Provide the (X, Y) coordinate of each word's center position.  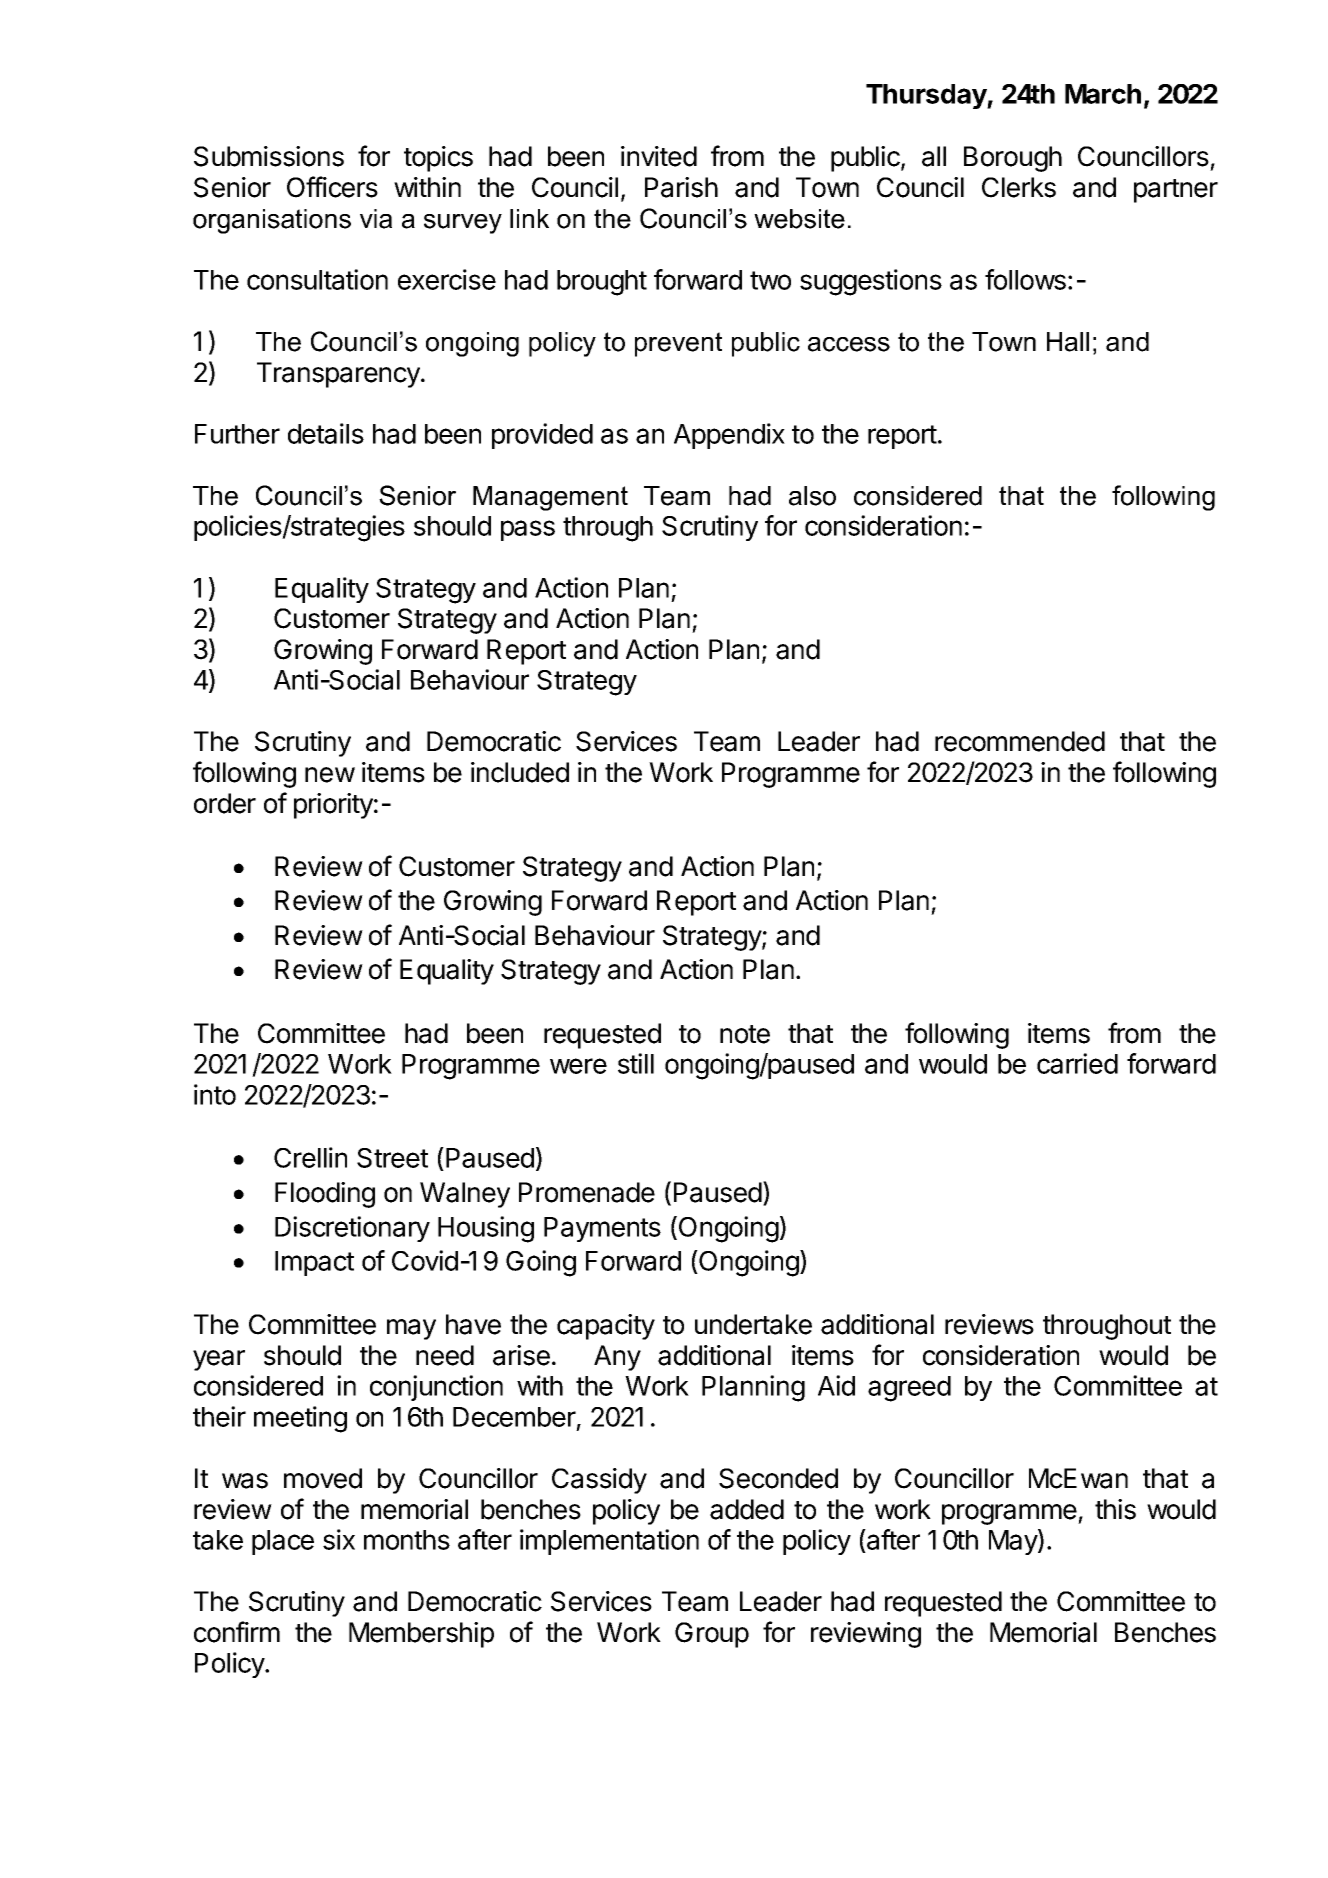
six (339, 1539)
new (330, 775)
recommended (1020, 741)
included (520, 772)
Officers (332, 187)
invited (659, 156)
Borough (1013, 159)
